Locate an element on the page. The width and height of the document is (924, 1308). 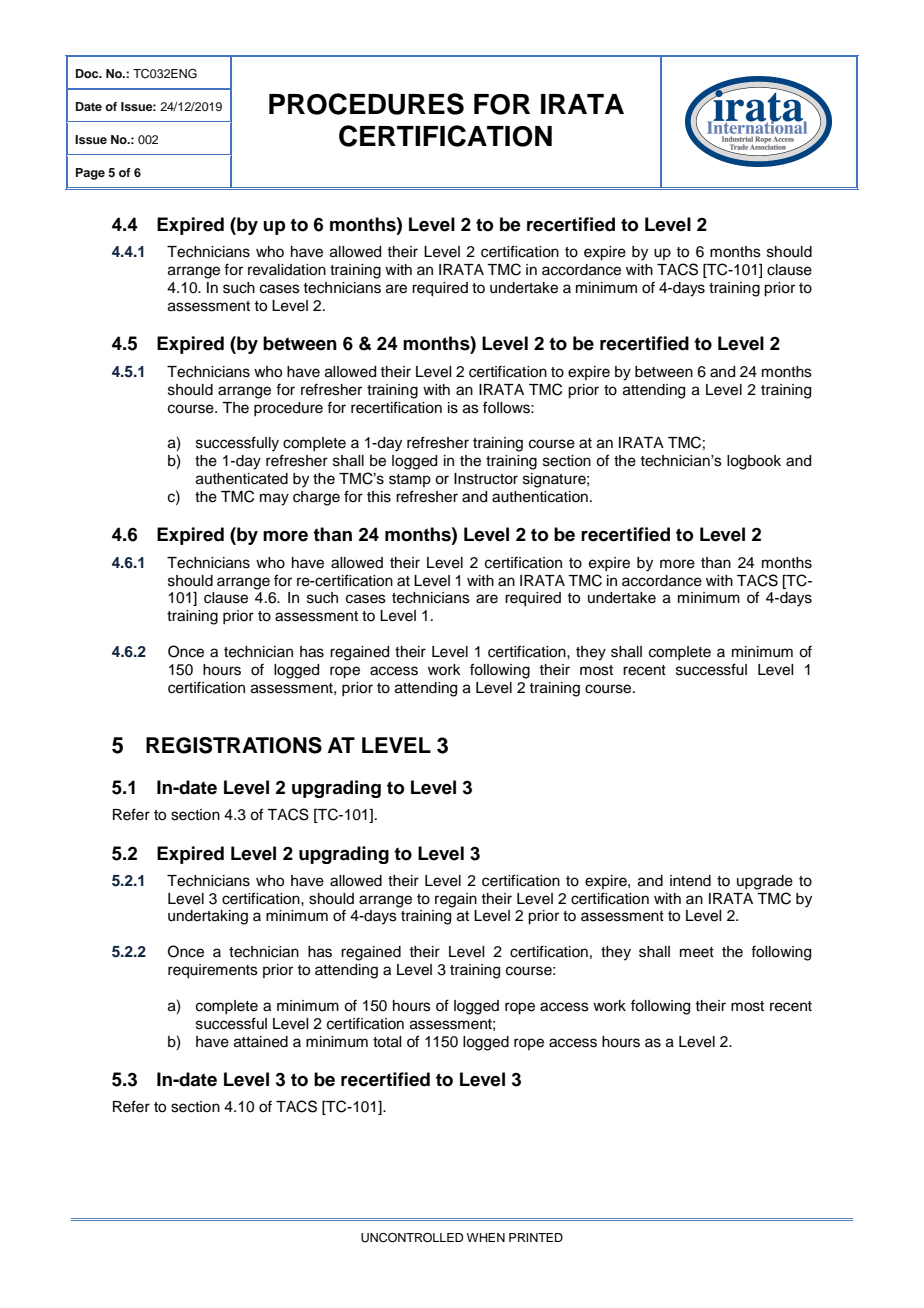
attained is located at coordinates (261, 1042).
